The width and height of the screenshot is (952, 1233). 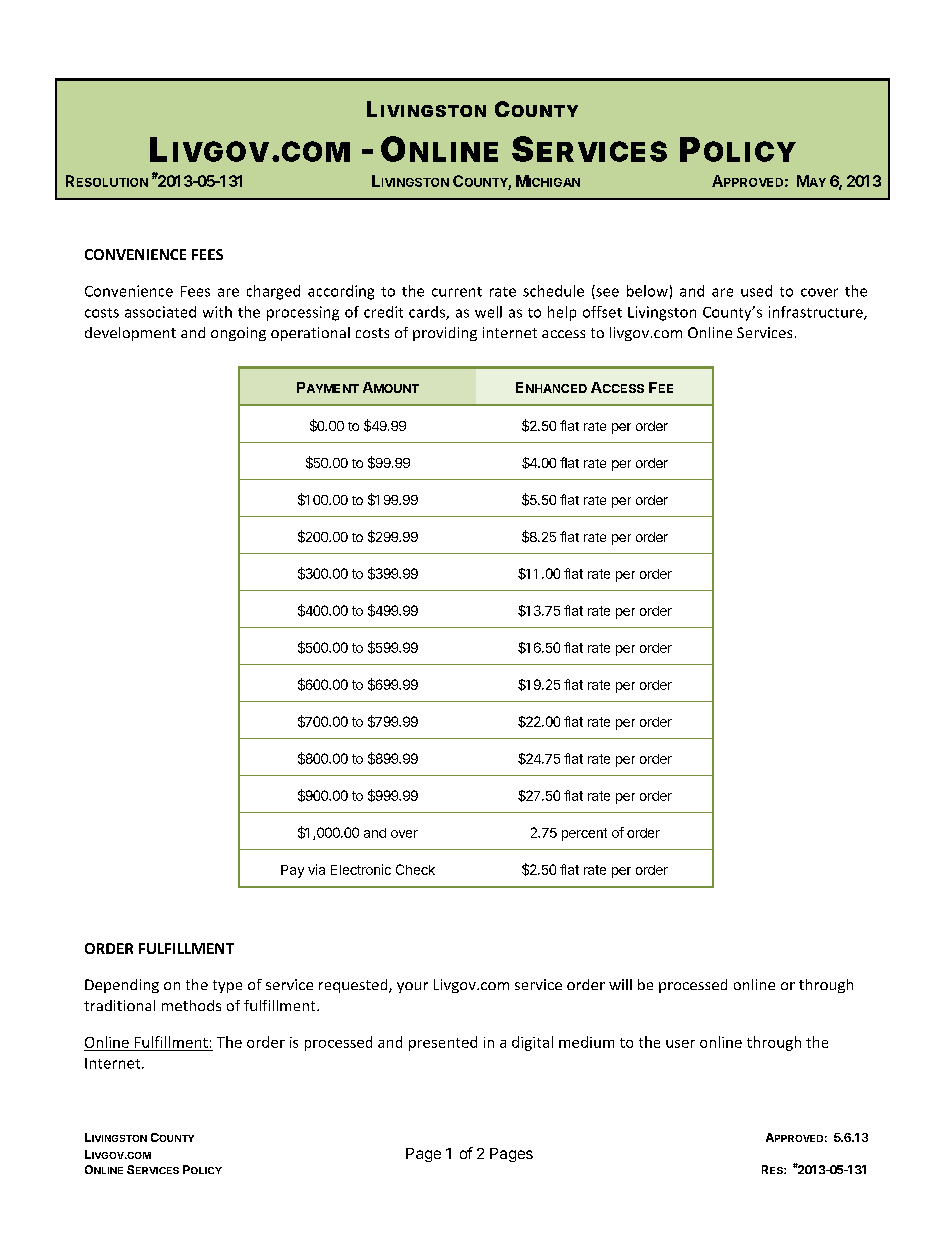 What do you see at coordinates (415, 869) in the screenshot?
I see `Check` at bounding box center [415, 869].
